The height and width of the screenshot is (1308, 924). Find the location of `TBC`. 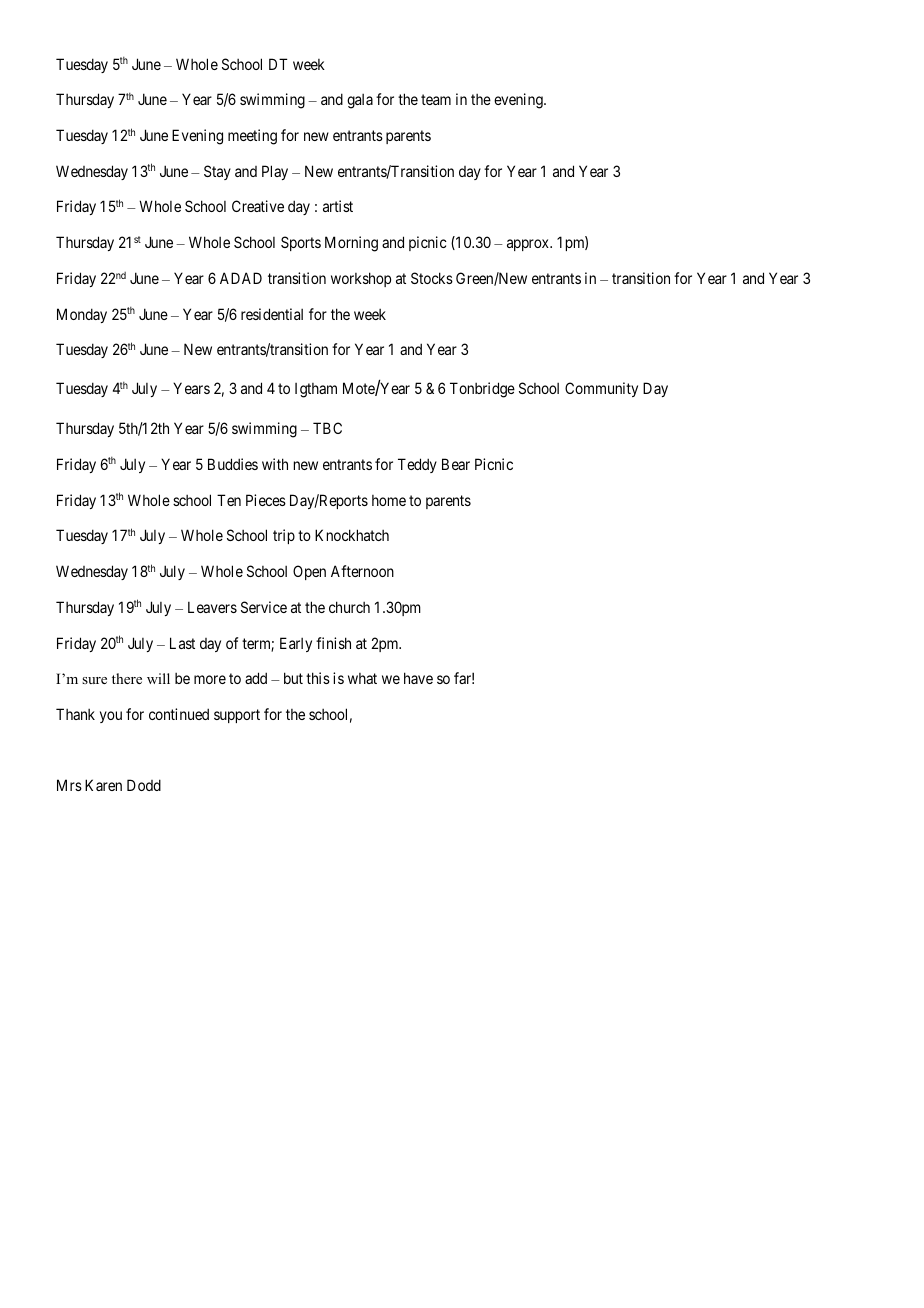

TBC is located at coordinates (327, 428).
